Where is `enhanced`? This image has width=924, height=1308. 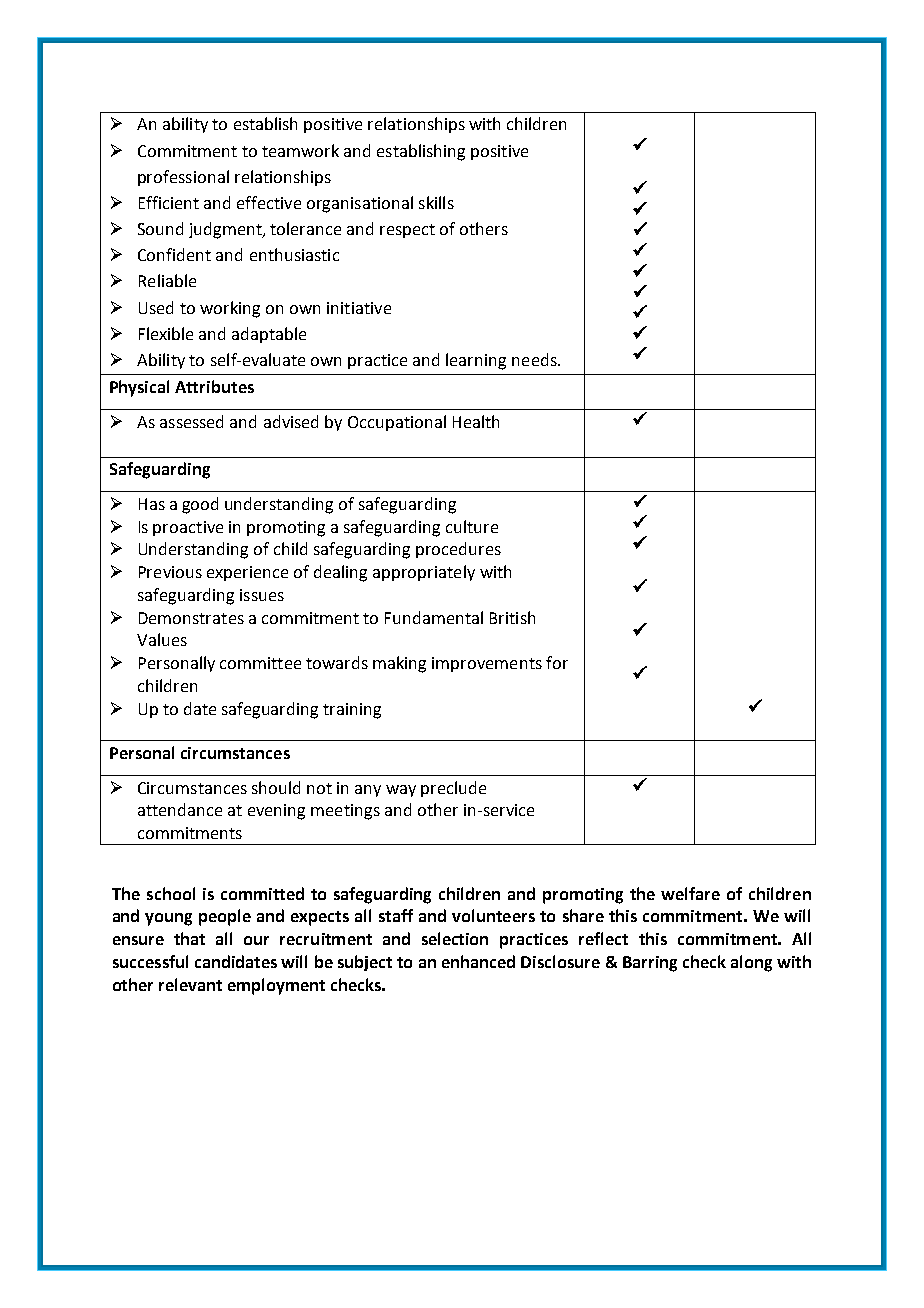 enhanced is located at coordinates (478, 961).
